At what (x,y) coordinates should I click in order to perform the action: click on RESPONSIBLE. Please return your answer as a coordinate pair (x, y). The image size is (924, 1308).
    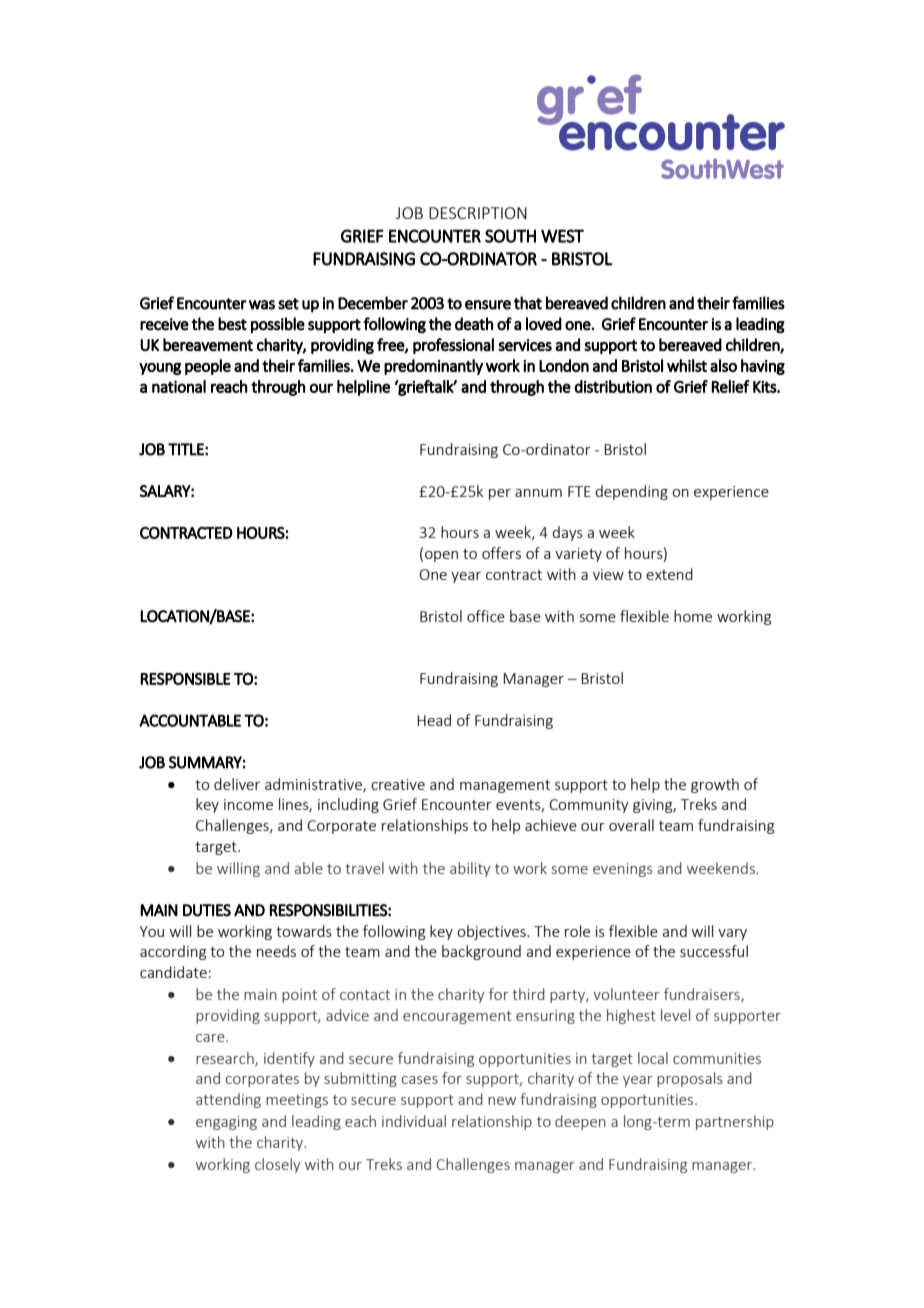
    Looking at the image, I should click on (185, 679).
